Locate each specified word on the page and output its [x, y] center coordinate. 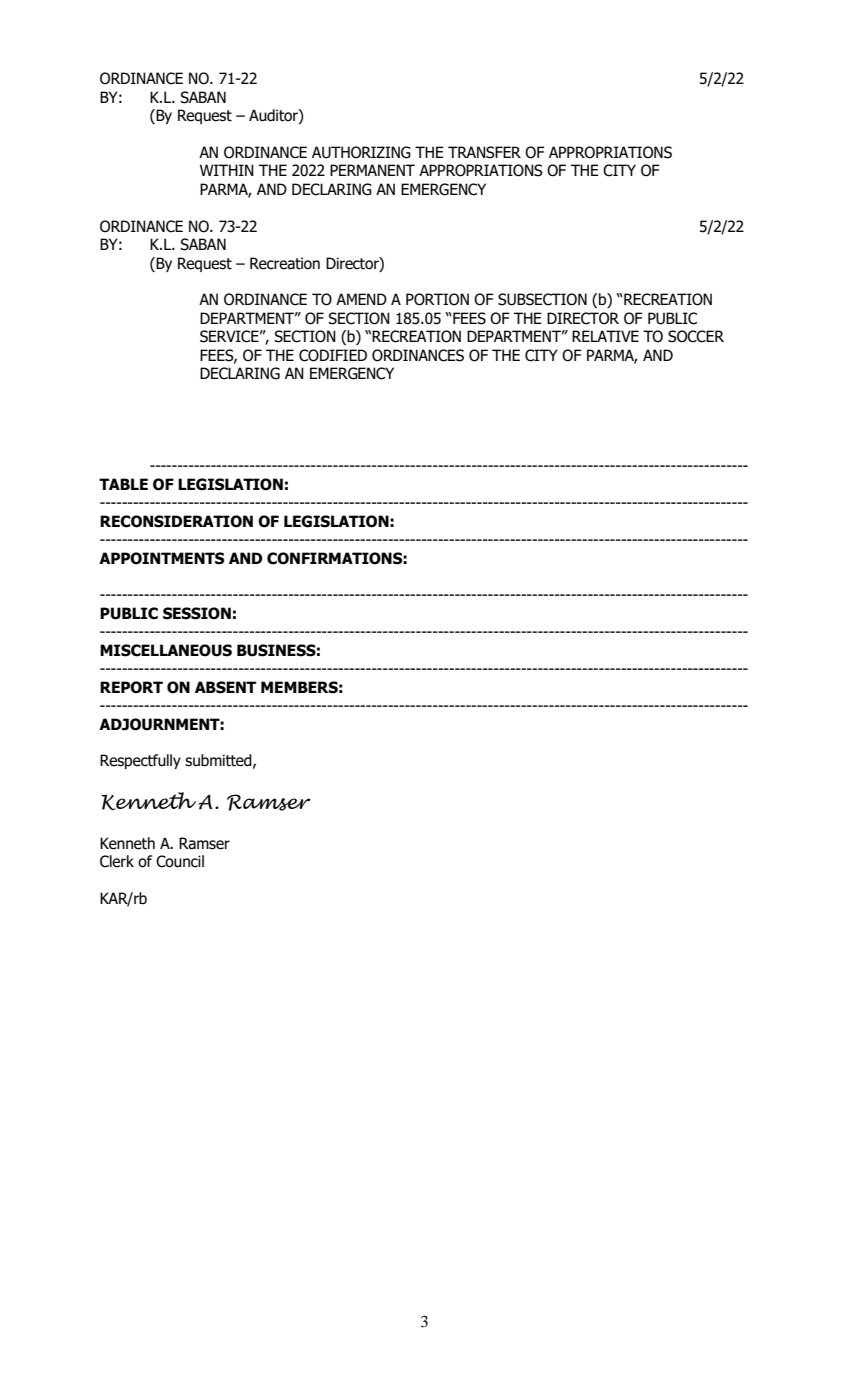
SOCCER [696, 336]
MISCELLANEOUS [166, 650]
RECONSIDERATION [176, 521]
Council [180, 861]
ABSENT [225, 687]
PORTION [437, 299]
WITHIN [227, 170]
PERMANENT [372, 170]
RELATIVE [605, 336]
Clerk [117, 861]
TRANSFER [484, 152]
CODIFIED [333, 355]
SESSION [197, 613]
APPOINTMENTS [161, 558]
